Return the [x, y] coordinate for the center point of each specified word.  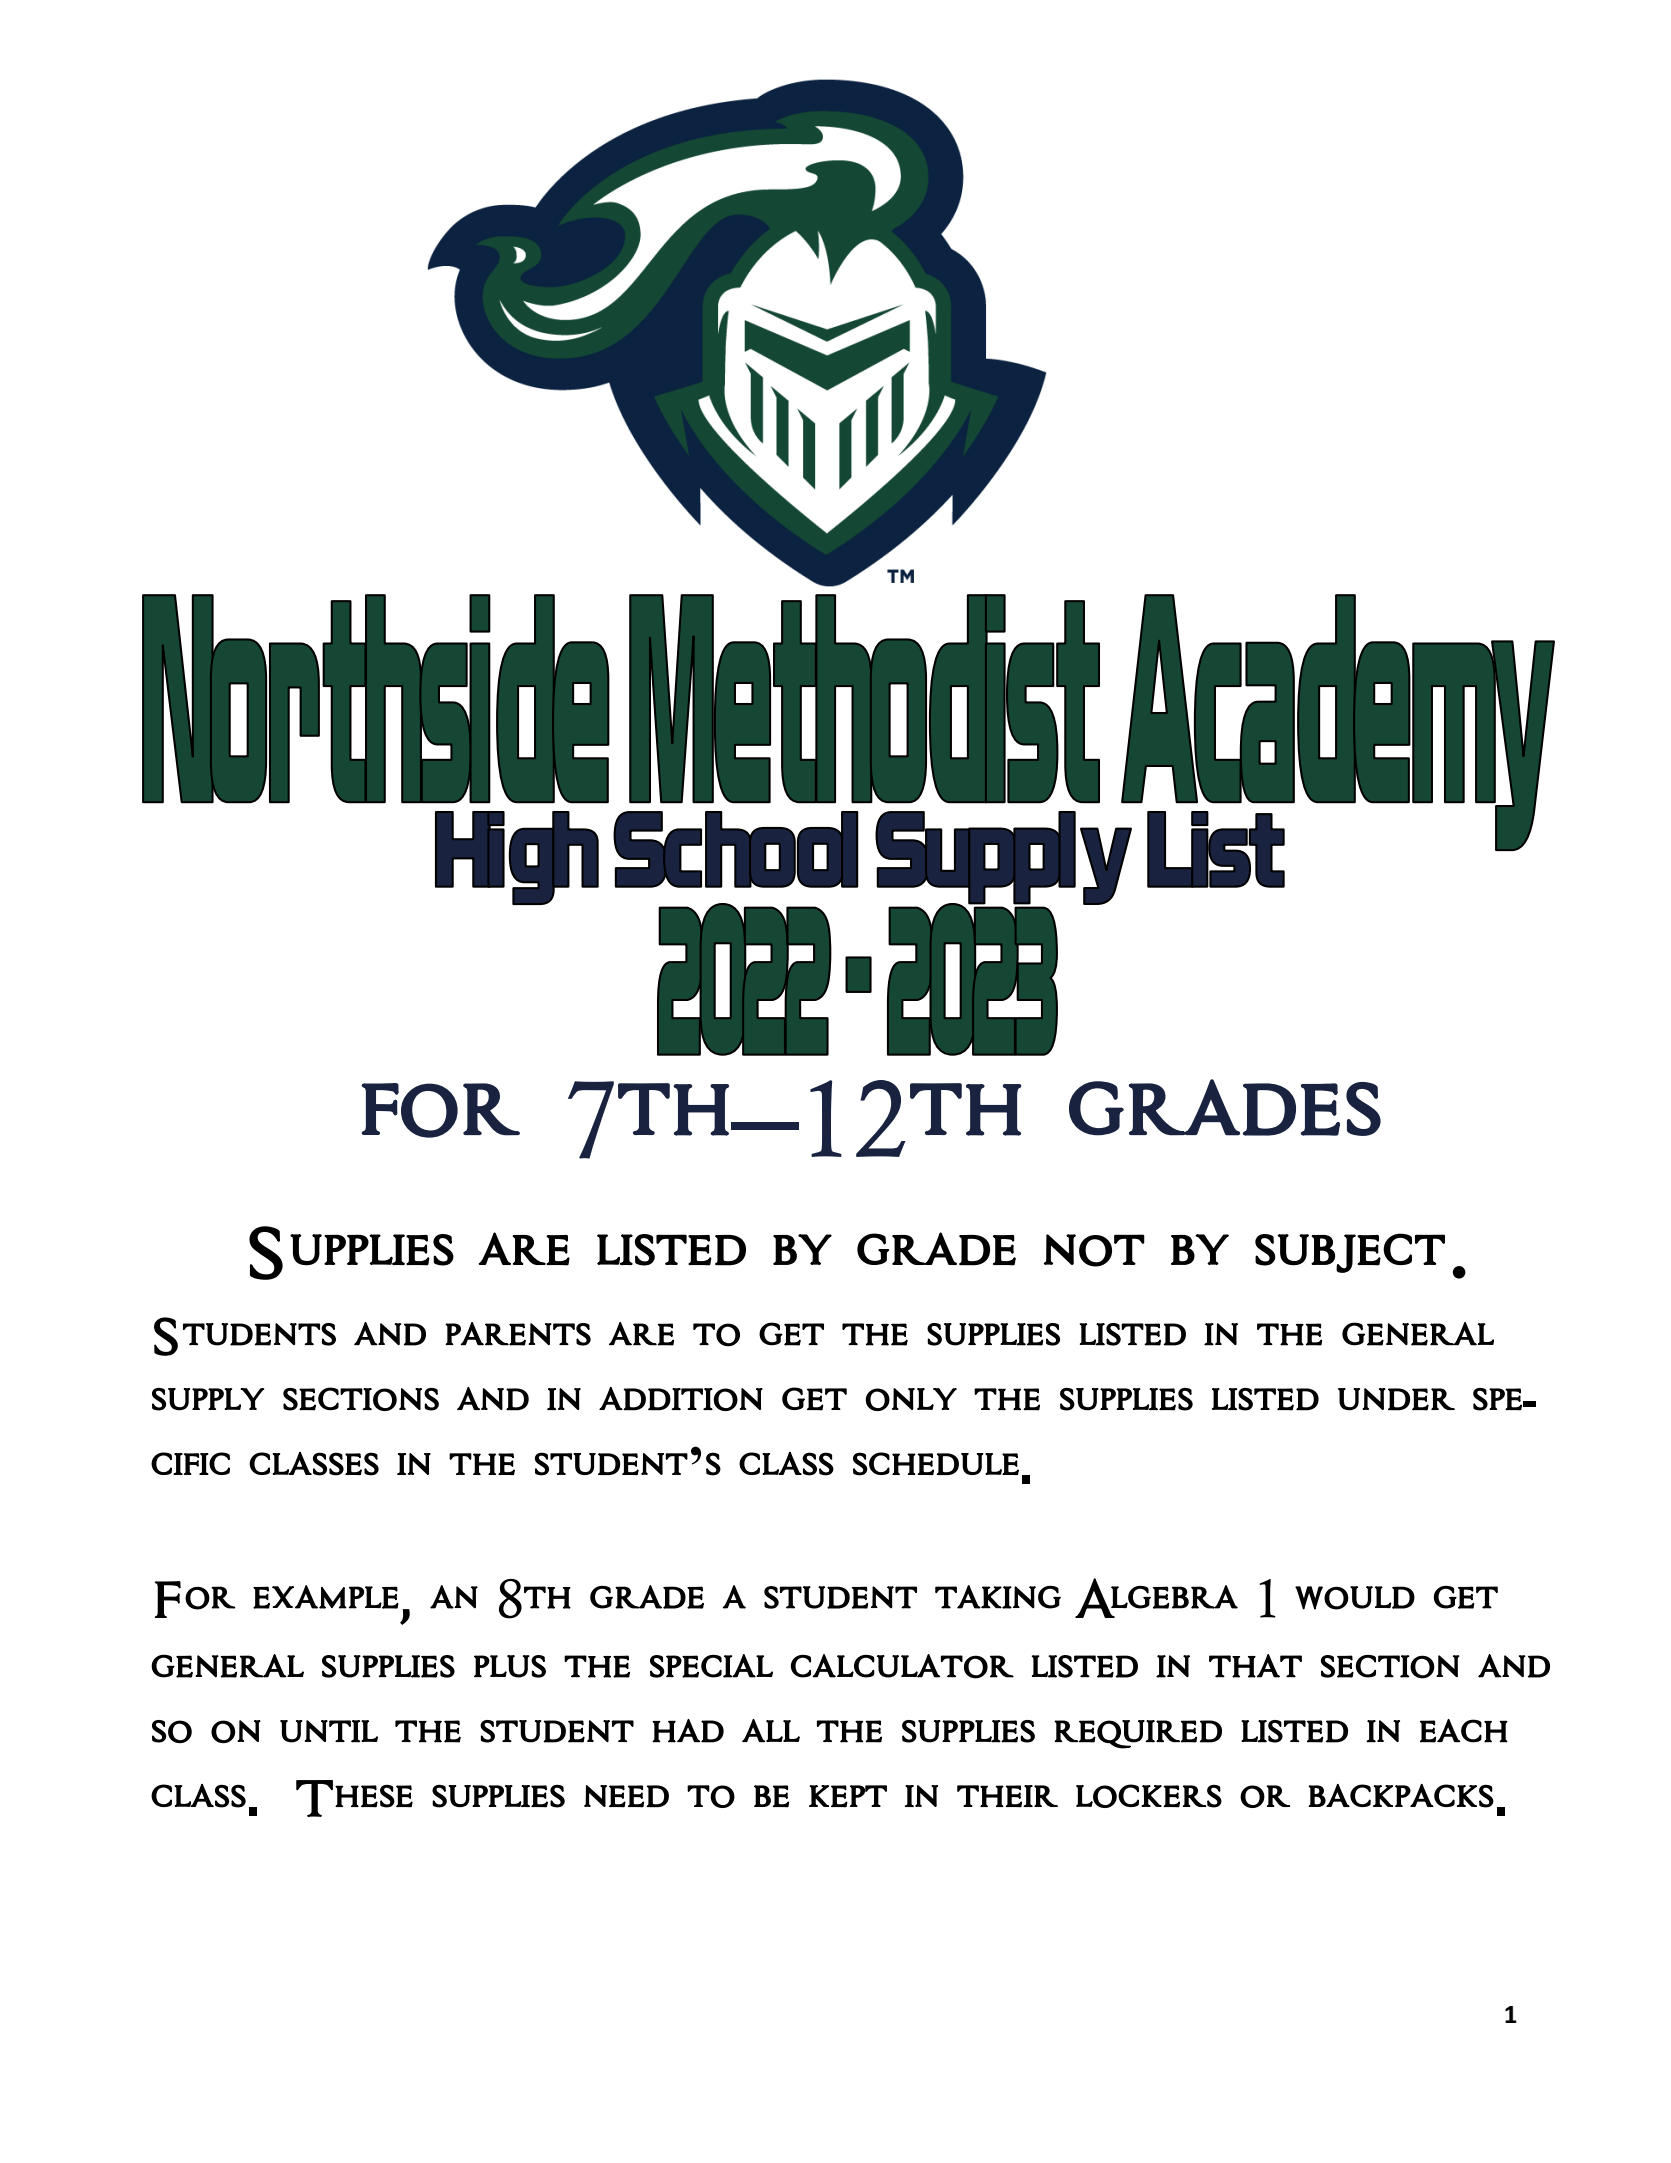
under [1396, 1399]
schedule [936, 1464]
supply [208, 1399]
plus [510, 1666]
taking [998, 1597]
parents [518, 1334]
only [911, 1399]
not [1094, 1250]
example [326, 1597]
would [1355, 1598]
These [354, 1798]
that [1255, 1666]
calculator [902, 1666]
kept [848, 1796]
